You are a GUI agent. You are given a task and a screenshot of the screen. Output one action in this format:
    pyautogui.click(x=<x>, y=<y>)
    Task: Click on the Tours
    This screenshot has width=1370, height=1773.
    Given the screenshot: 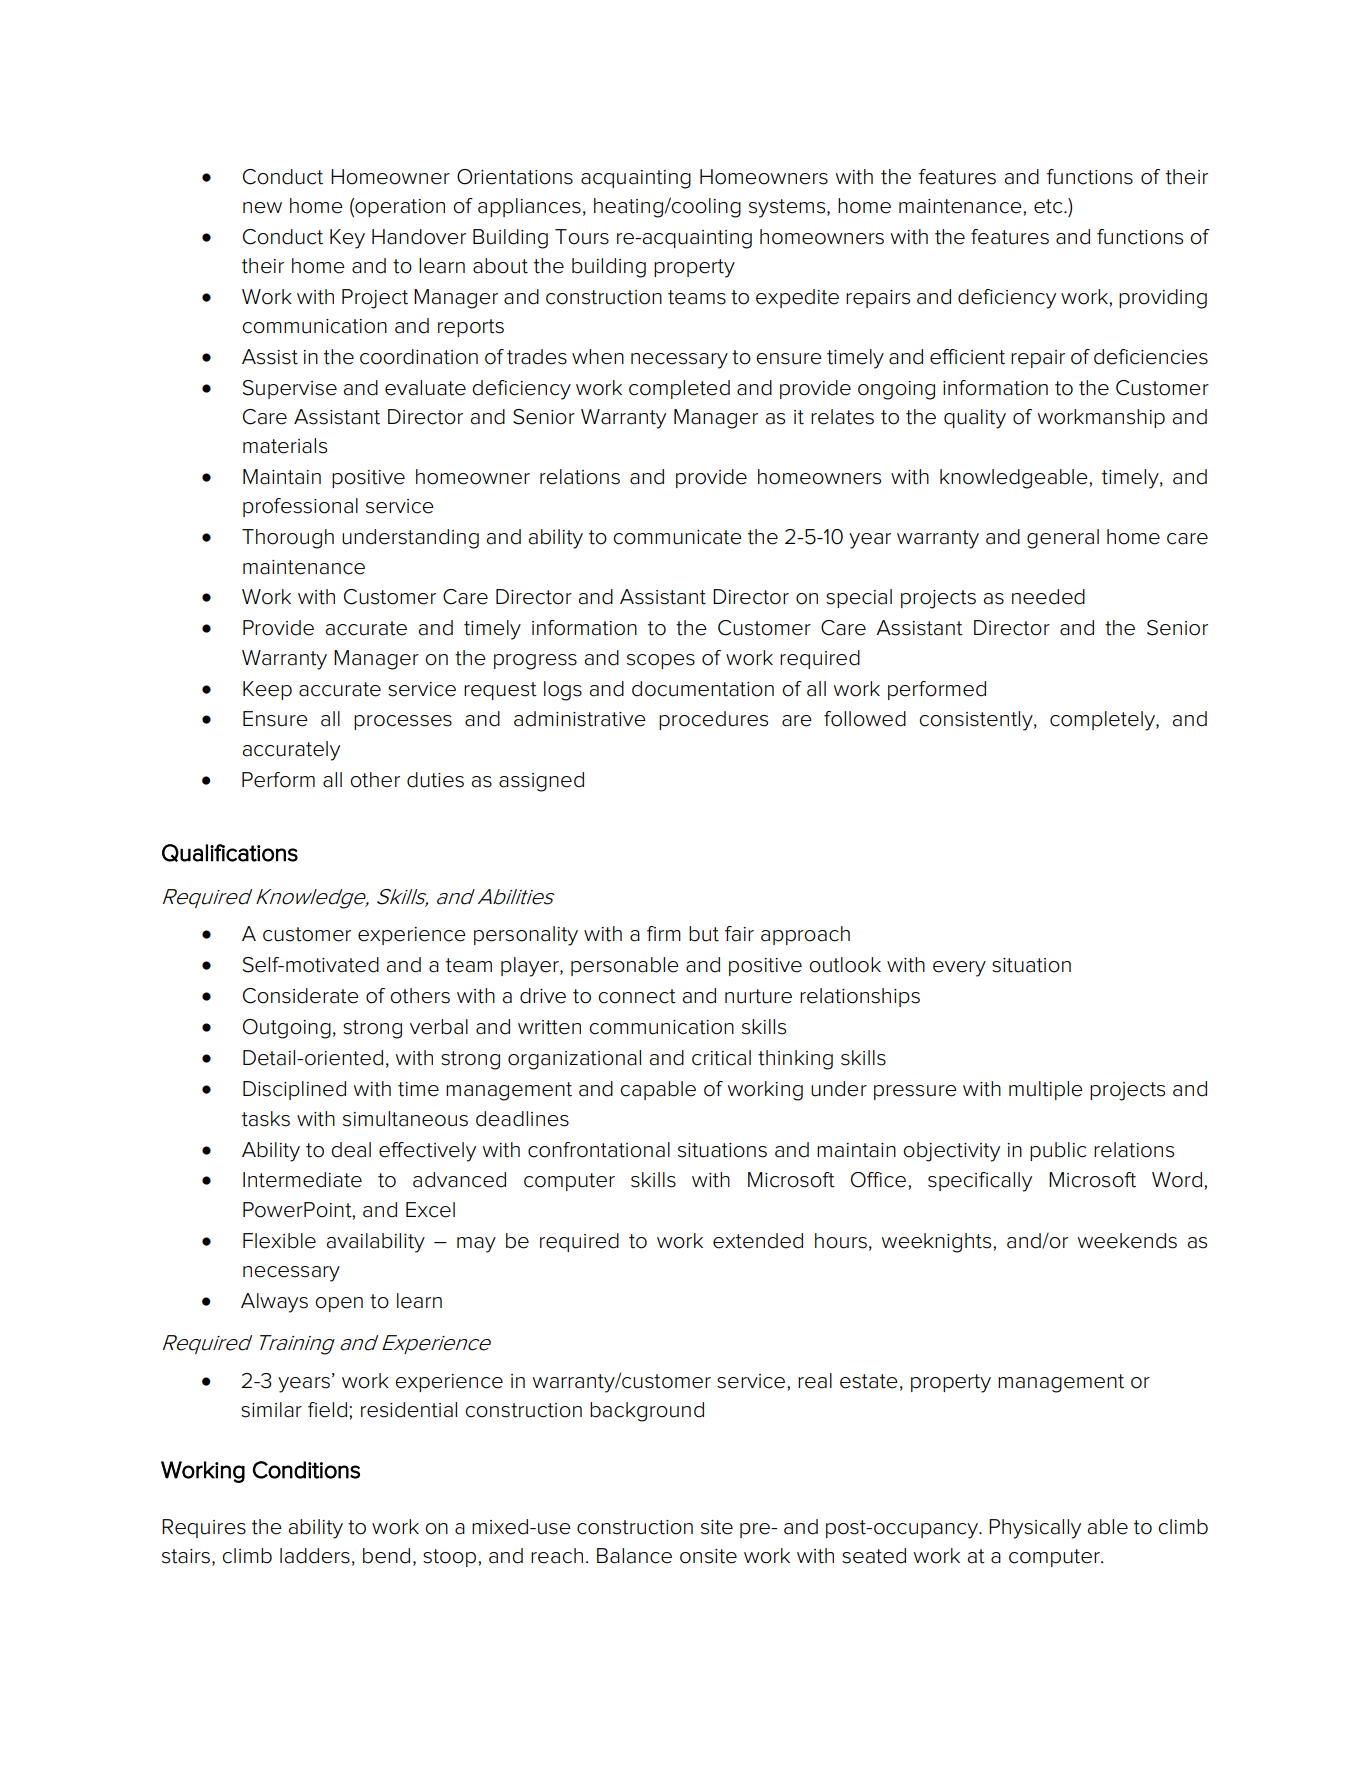 What is the action you would take?
    pyautogui.click(x=582, y=237)
